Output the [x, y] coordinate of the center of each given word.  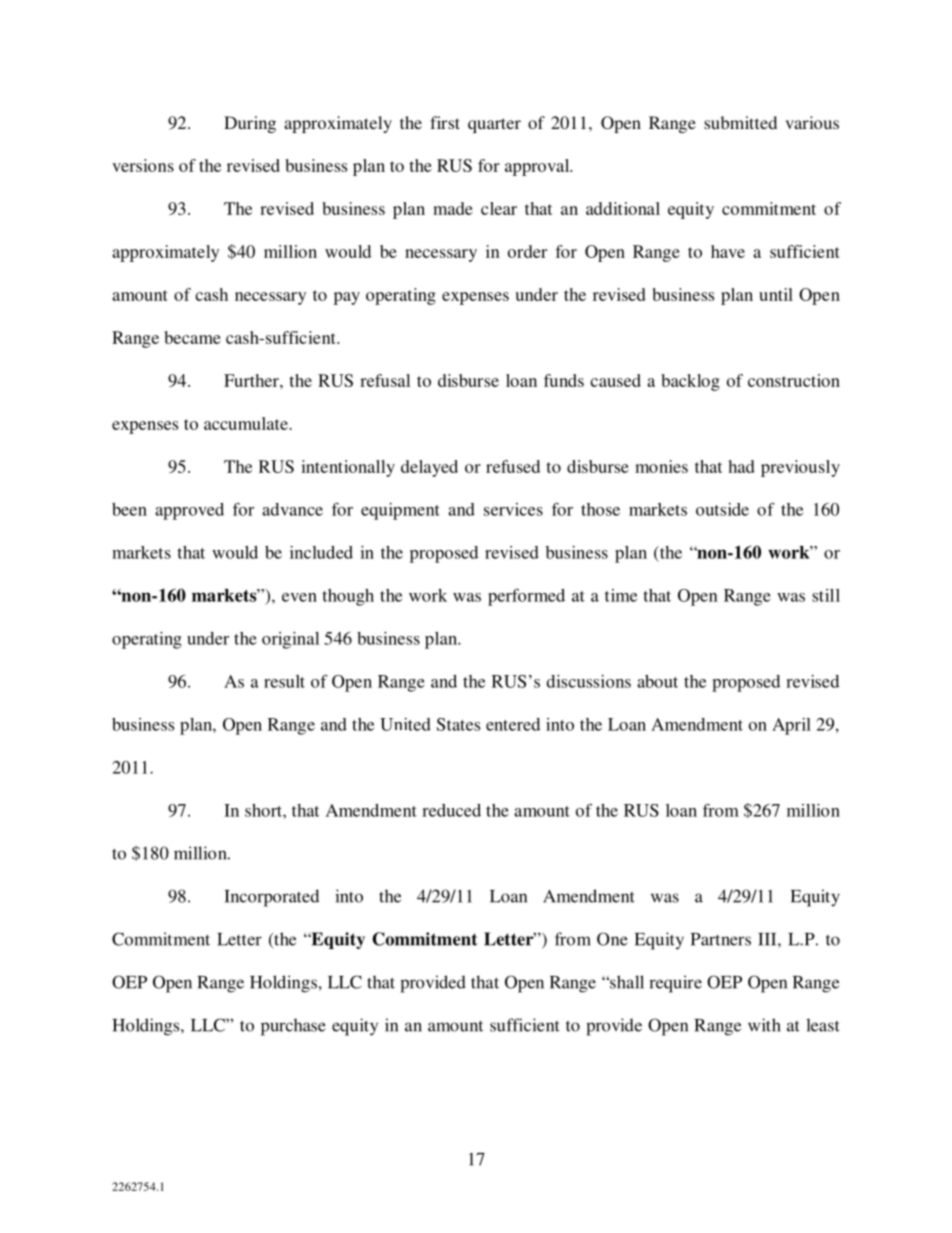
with [764, 1025]
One [612, 939]
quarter [494, 125]
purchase [293, 1027]
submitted [740, 122]
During [250, 124]
